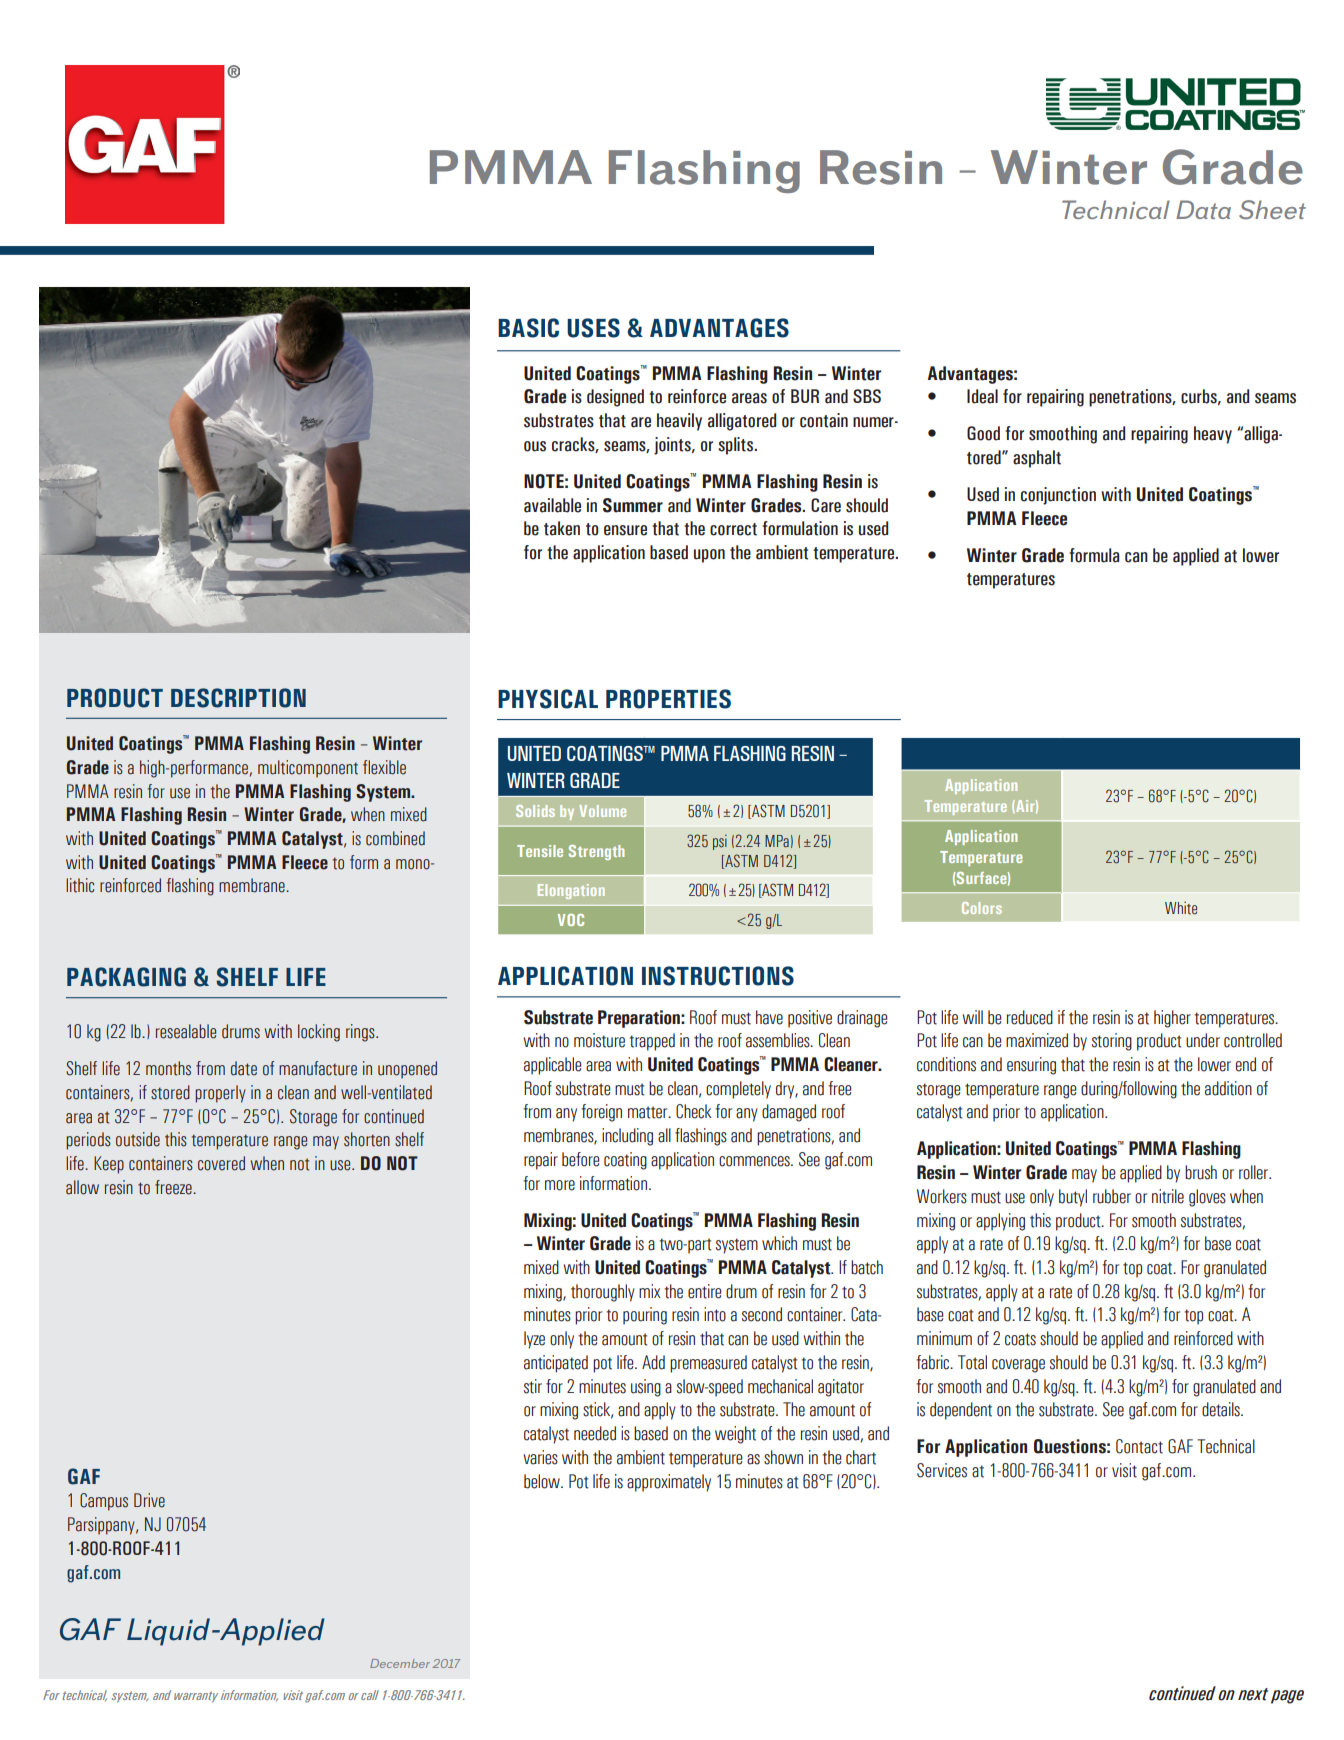  Describe the element at coordinates (593, 328) in the image. I see `USES` at that location.
